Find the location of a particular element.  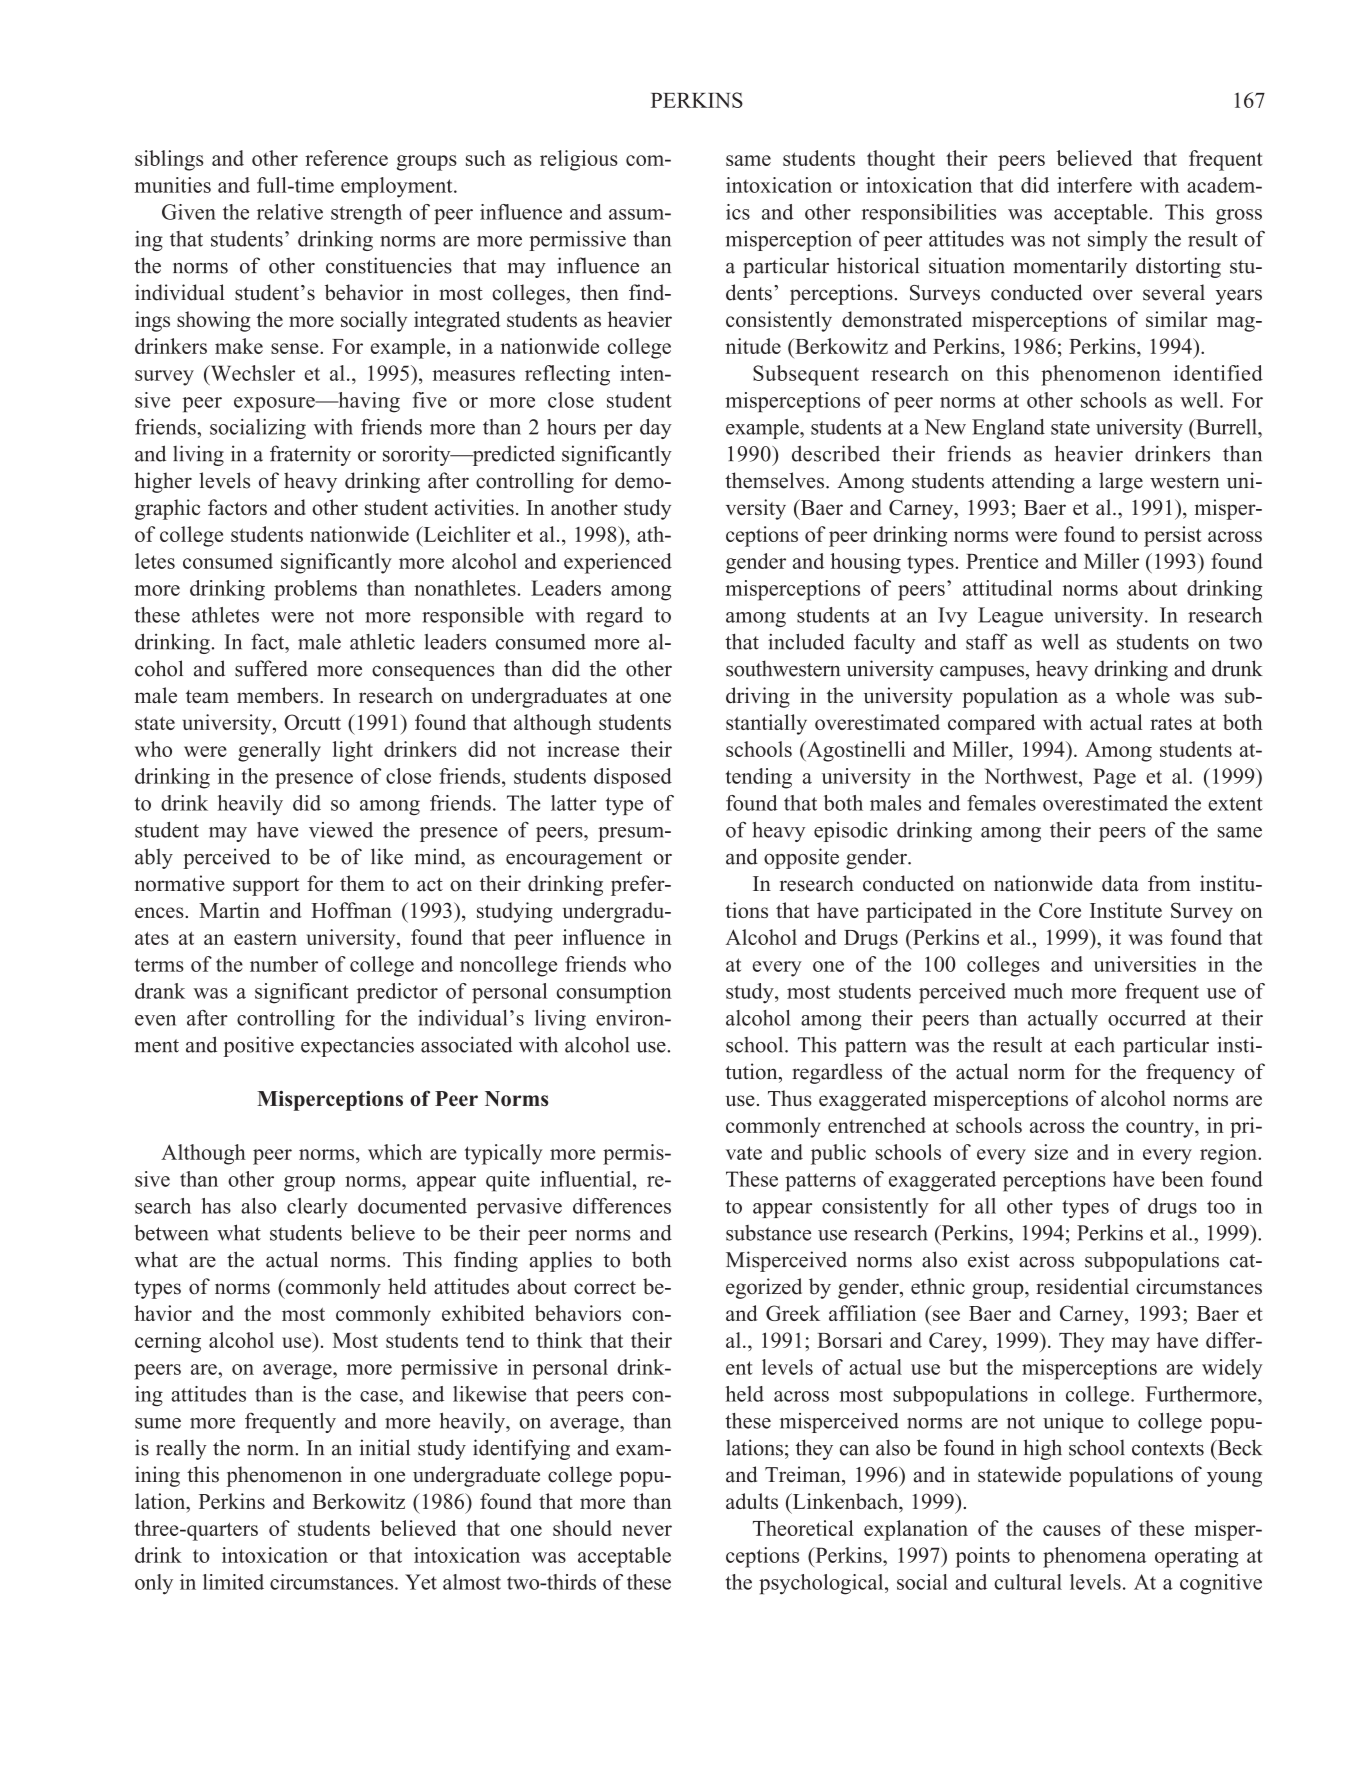

relative is located at coordinates (290, 212).
